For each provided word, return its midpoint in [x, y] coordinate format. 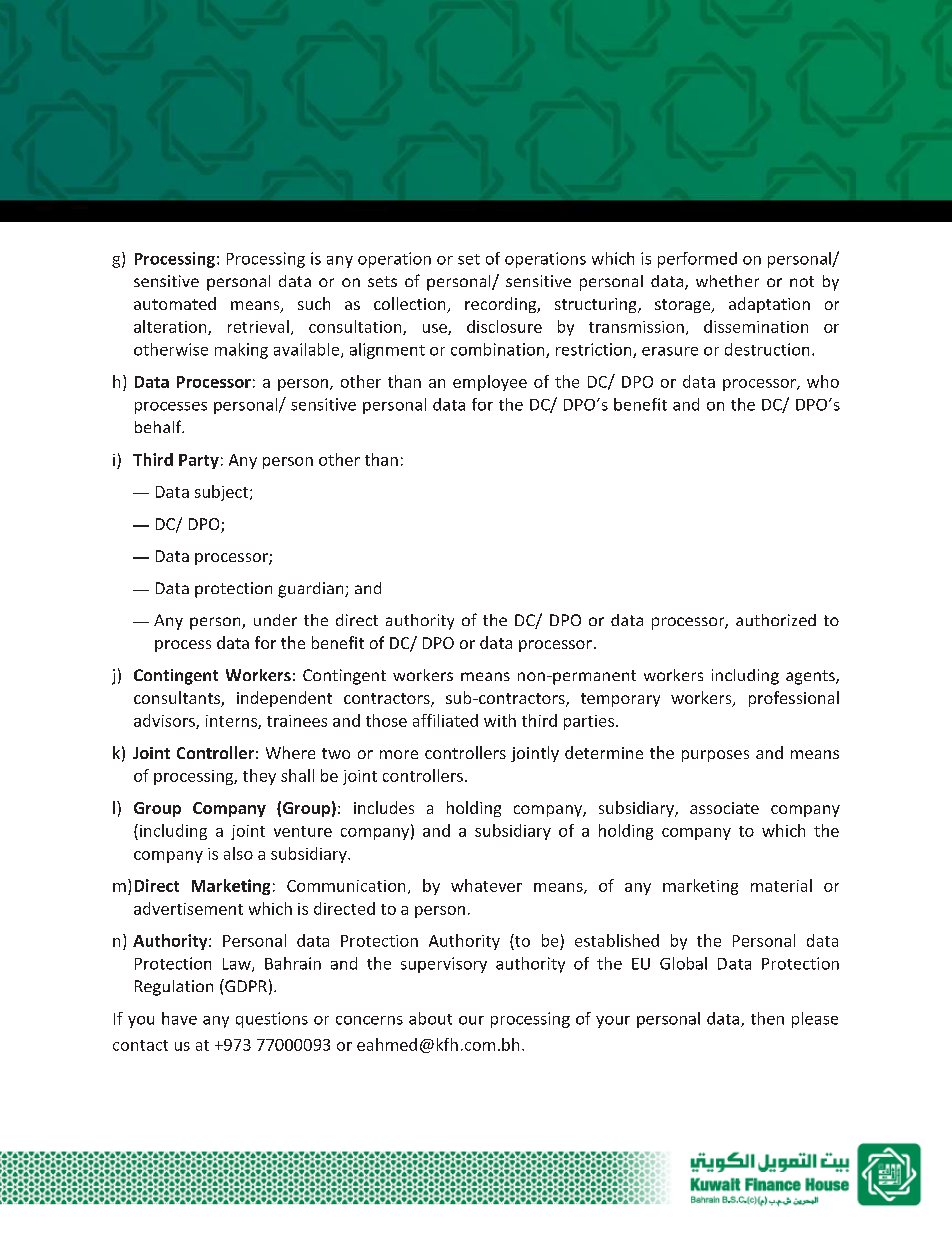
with [500, 720]
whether [727, 281]
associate [724, 808]
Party [199, 461]
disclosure [504, 326]
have [179, 1018]
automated [175, 303]
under [275, 620]
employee [490, 383]
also [238, 853]
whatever [486, 885]
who [823, 381]
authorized [776, 620]
